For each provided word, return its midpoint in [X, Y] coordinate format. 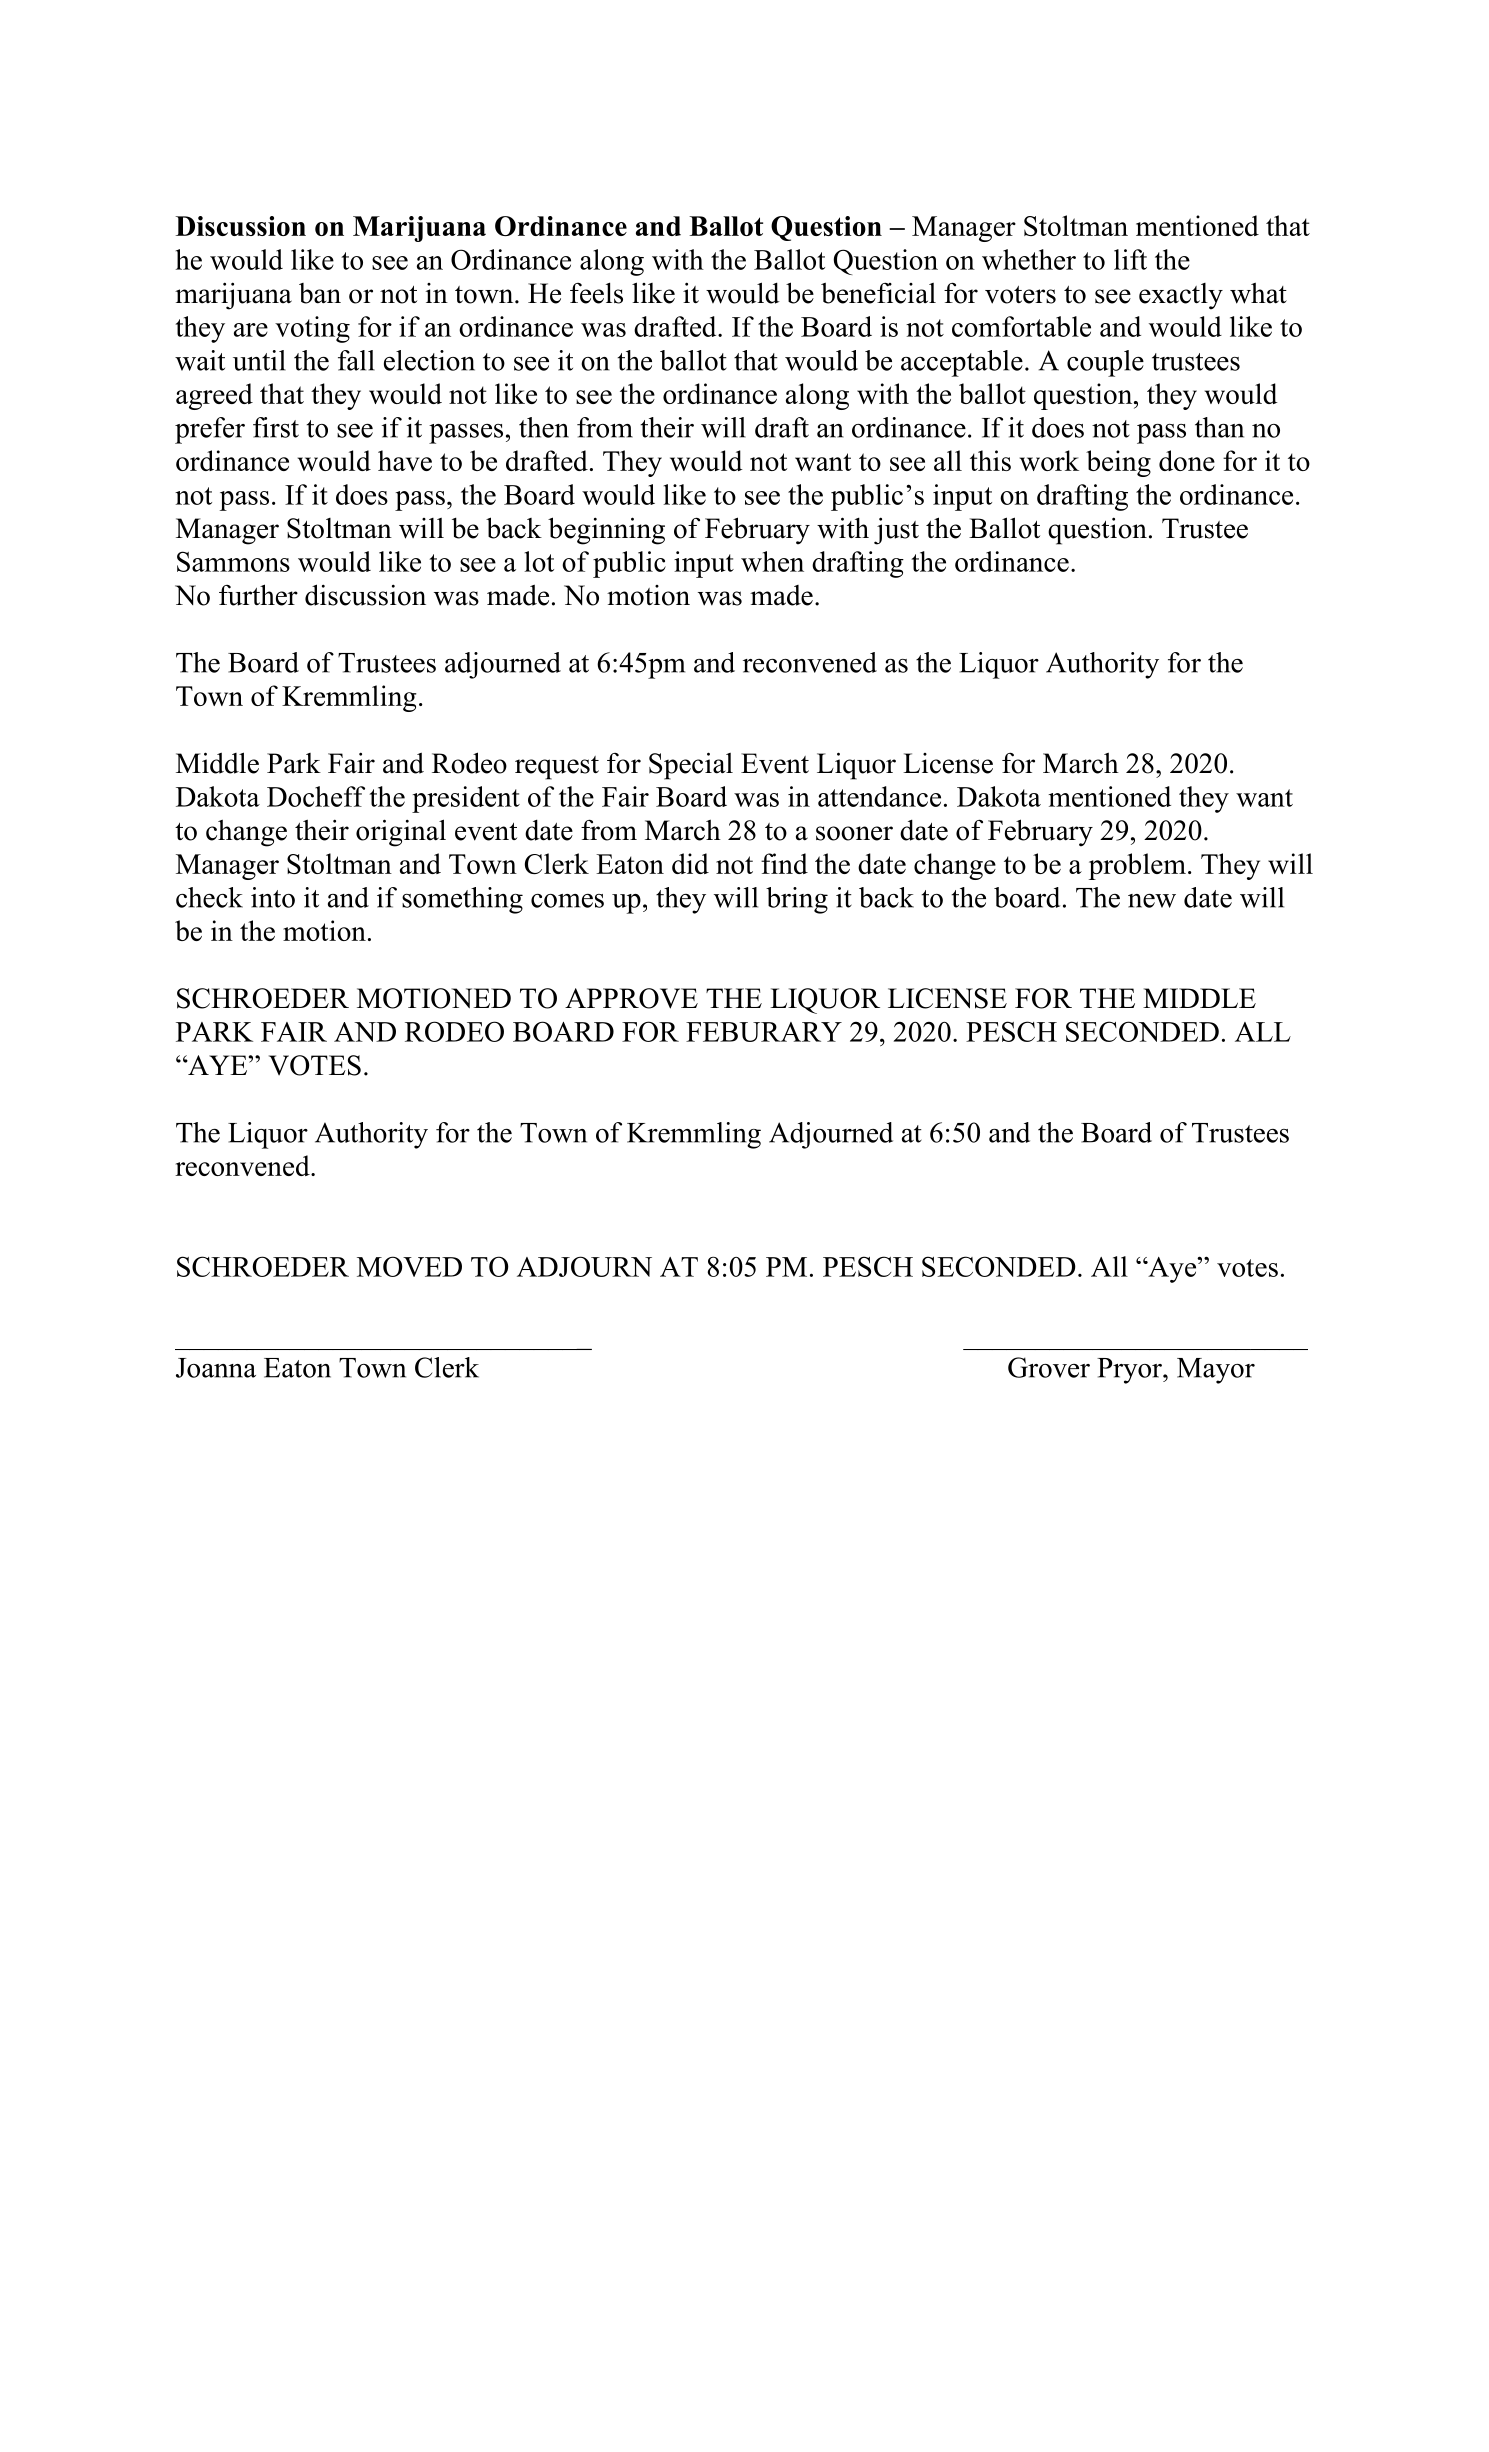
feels [596, 293]
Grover [1049, 1367]
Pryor [1130, 1371]
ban [320, 293]
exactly [1181, 296]
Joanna [216, 1368]
